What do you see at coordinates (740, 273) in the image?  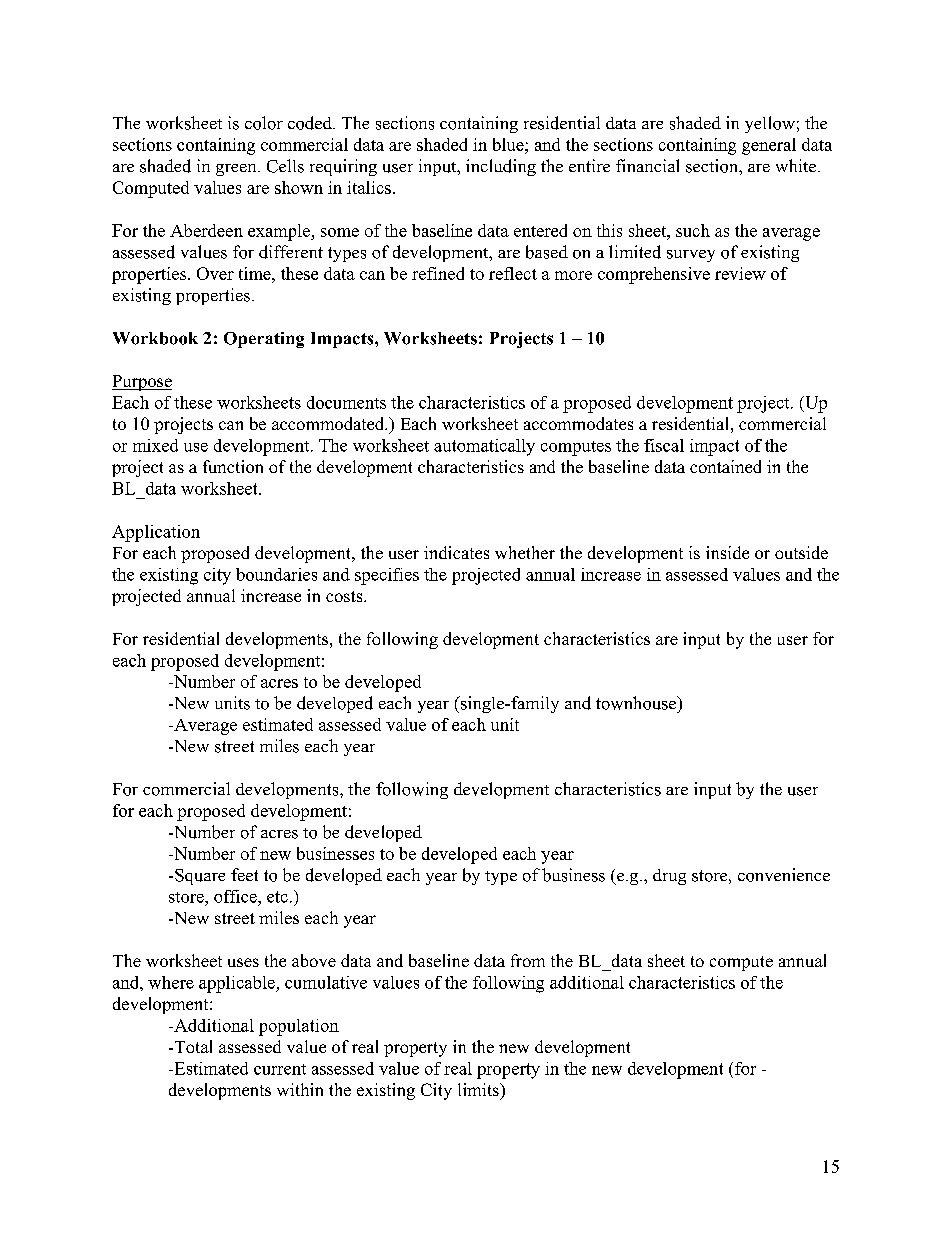 I see `review` at bounding box center [740, 273].
